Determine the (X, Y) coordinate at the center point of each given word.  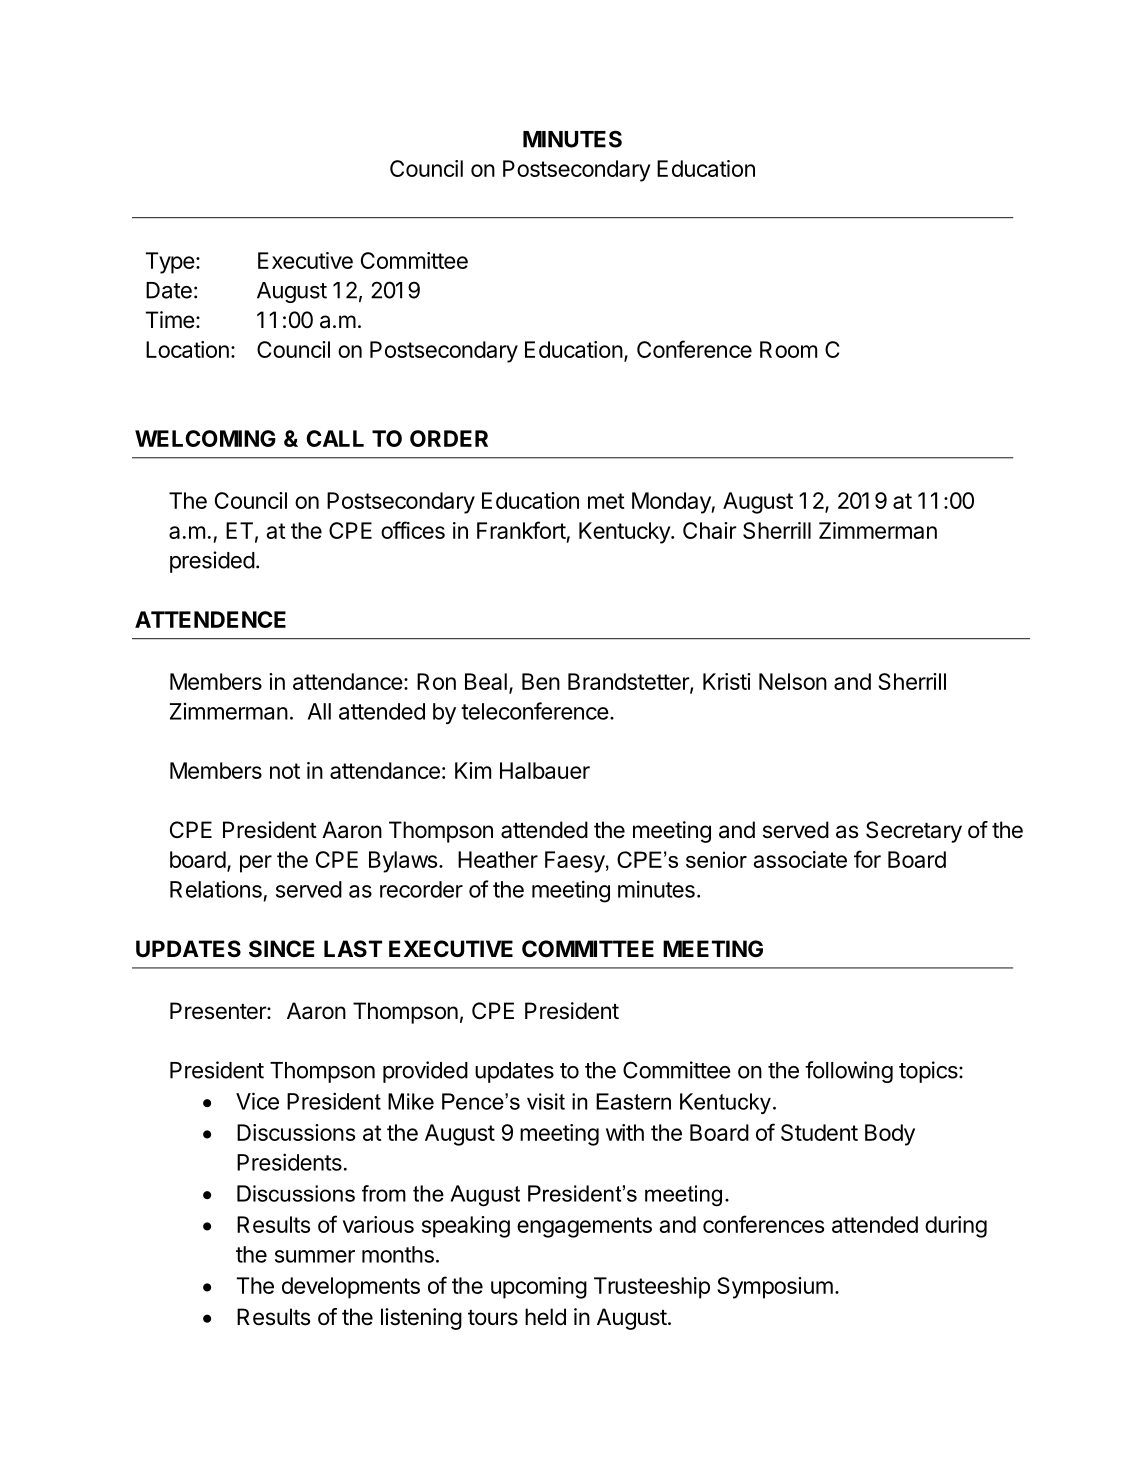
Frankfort (521, 530)
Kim (473, 770)
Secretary (914, 832)
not (285, 771)
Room (788, 349)
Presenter (219, 1011)
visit (546, 1101)
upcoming (539, 1288)
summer (315, 1256)
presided (212, 562)
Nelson (793, 681)
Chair (710, 530)
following (849, 1072)
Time (170, 320)
